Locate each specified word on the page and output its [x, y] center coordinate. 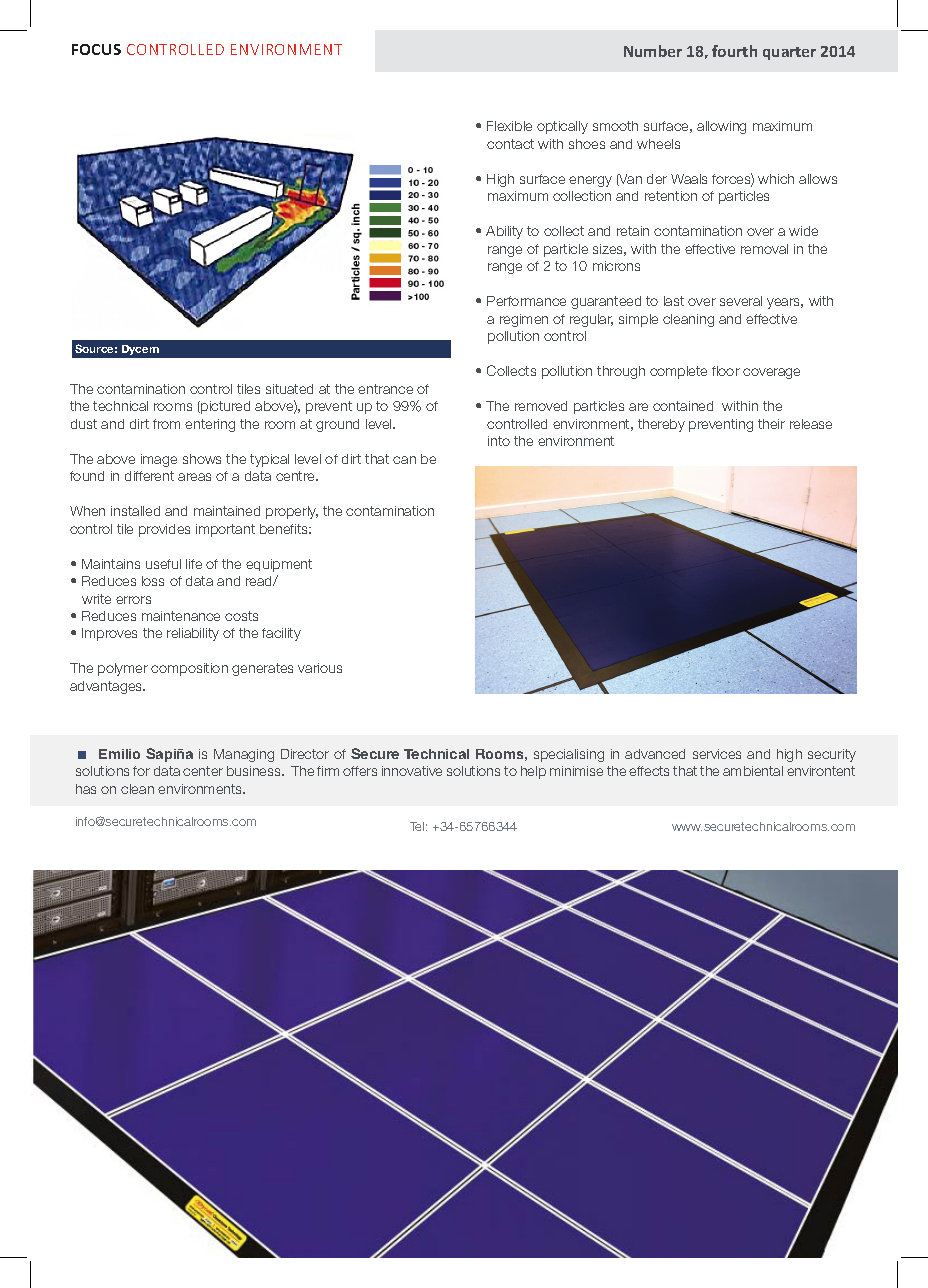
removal [764, 249]
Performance [526, 301]
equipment [279, 565]
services [717, 754]
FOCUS [96, 49]
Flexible [509, 126]
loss [153, 581]
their [771, 424]
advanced [655, 754]
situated [289, 389]
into [499, 441]
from [166, 424]
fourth [734, 51]
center [203, 771]
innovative [412, 771]
